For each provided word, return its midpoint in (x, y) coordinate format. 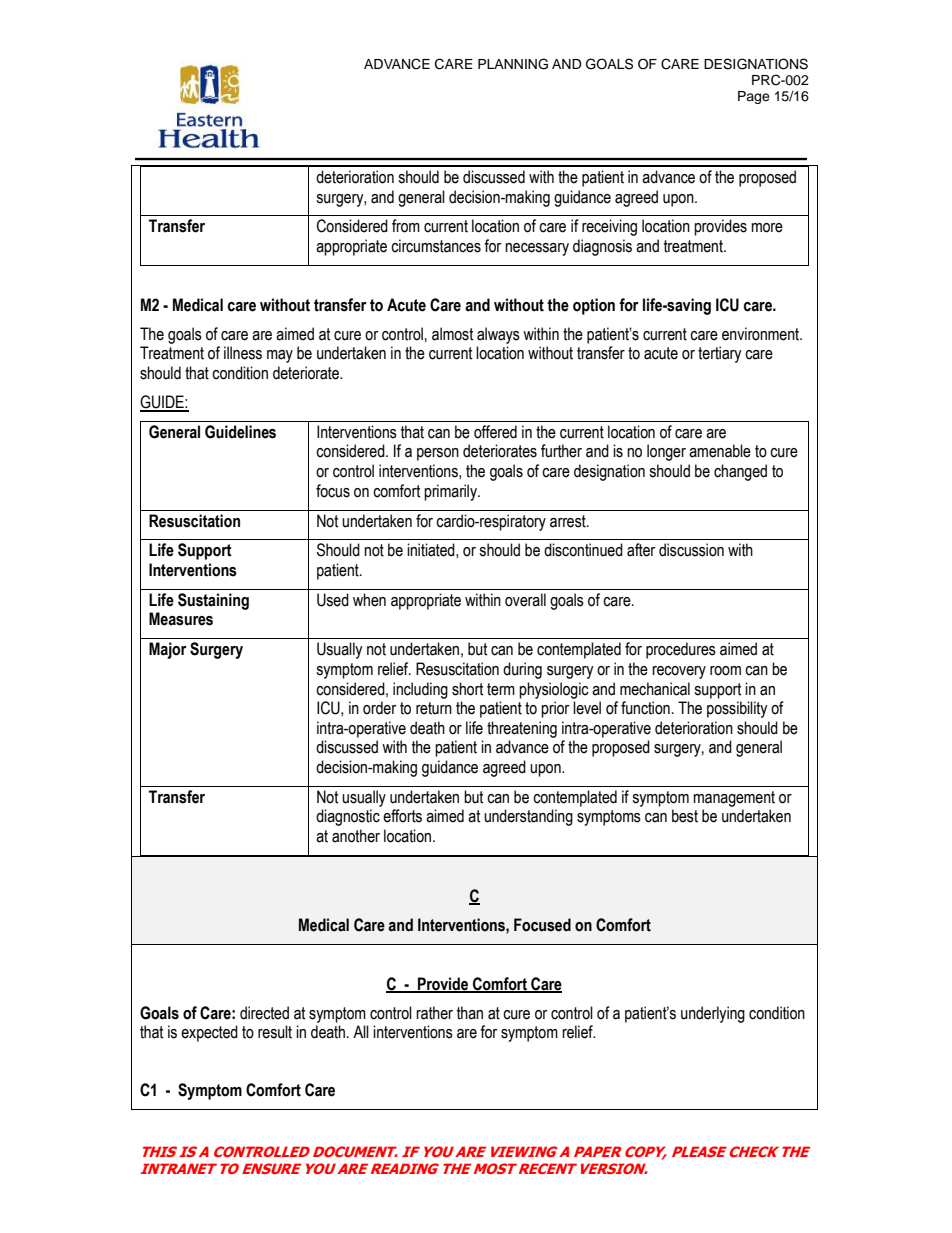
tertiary (720, 354)
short (468, 689)
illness (243, 353)
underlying (713, 1014)
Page (754, 97)
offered (495, 432)
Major (168, 650)
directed (264, 1013)
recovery (679, 672)
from (406, 226)
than (470, 1013)
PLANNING (513, 64)
